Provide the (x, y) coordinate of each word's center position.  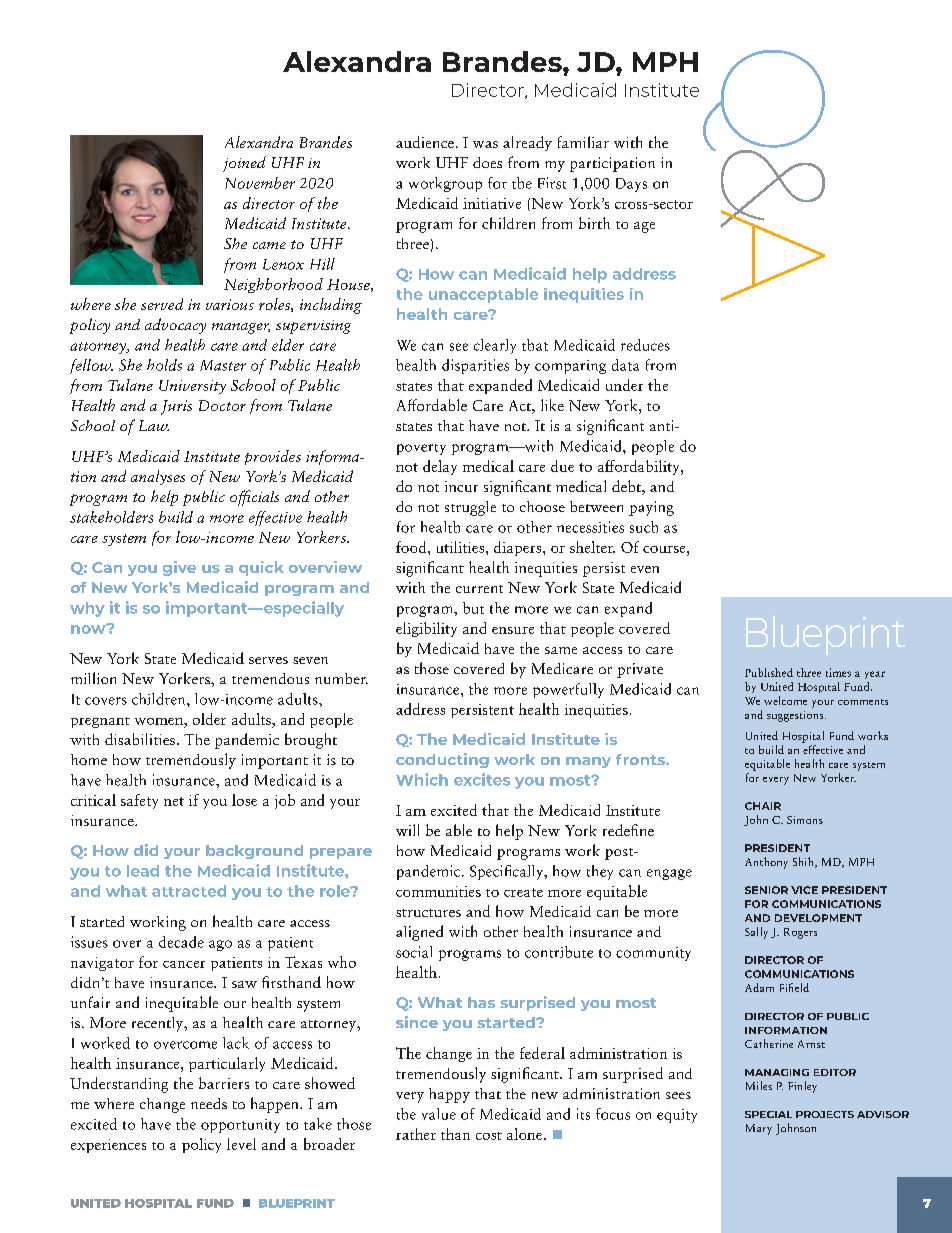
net (174, 801)
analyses (158, 477)
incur (461, 486)
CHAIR (763, 806)
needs (209, 1103)
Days (631, 185)
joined (244, 164)
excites (482, 779)
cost (489, 1136)
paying (651, 508)
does (487, 162)
